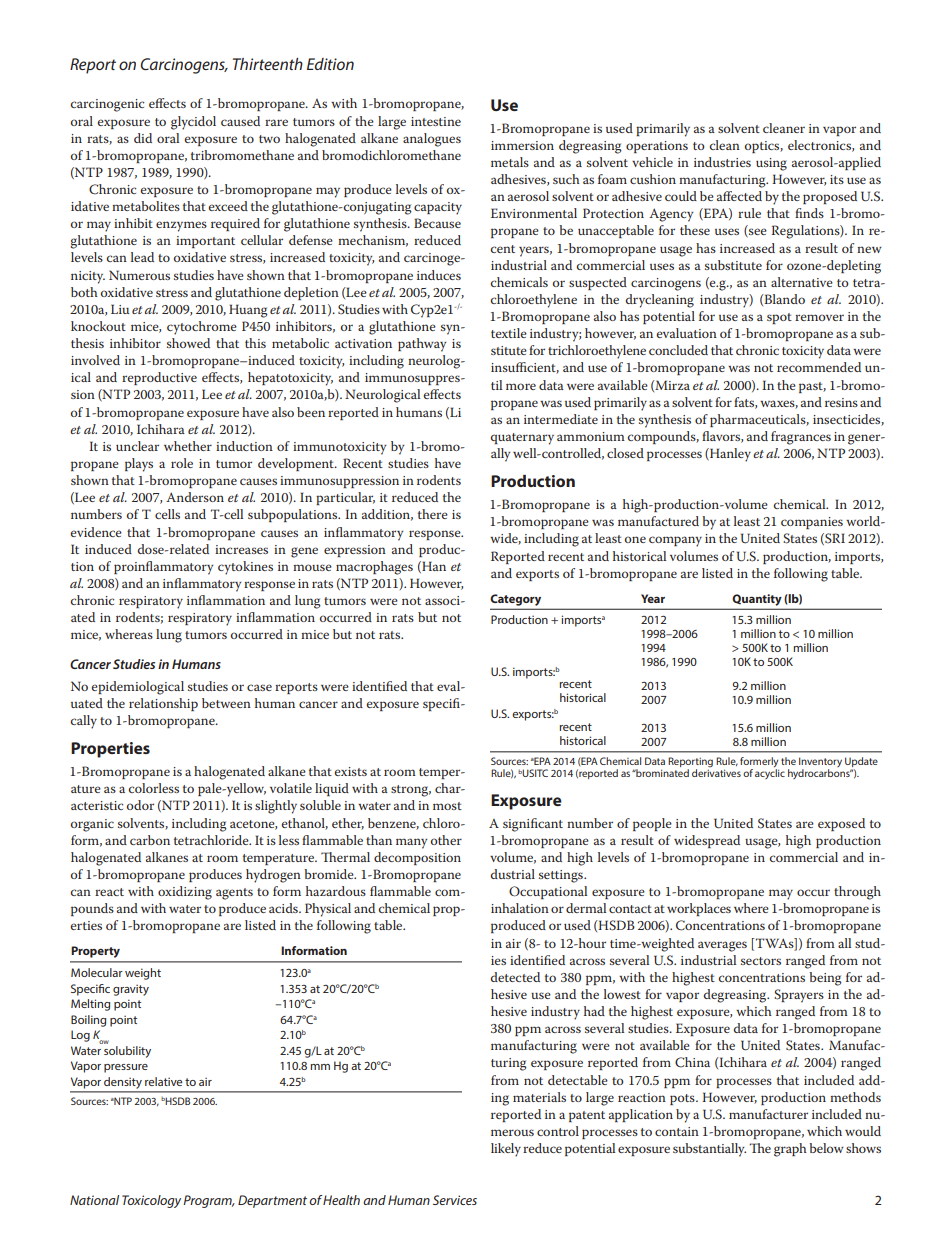 The width and height of the document is (952, 1233). Describe the element at coordinates (374, 568) in the document. I see `macrophages` at that location.
